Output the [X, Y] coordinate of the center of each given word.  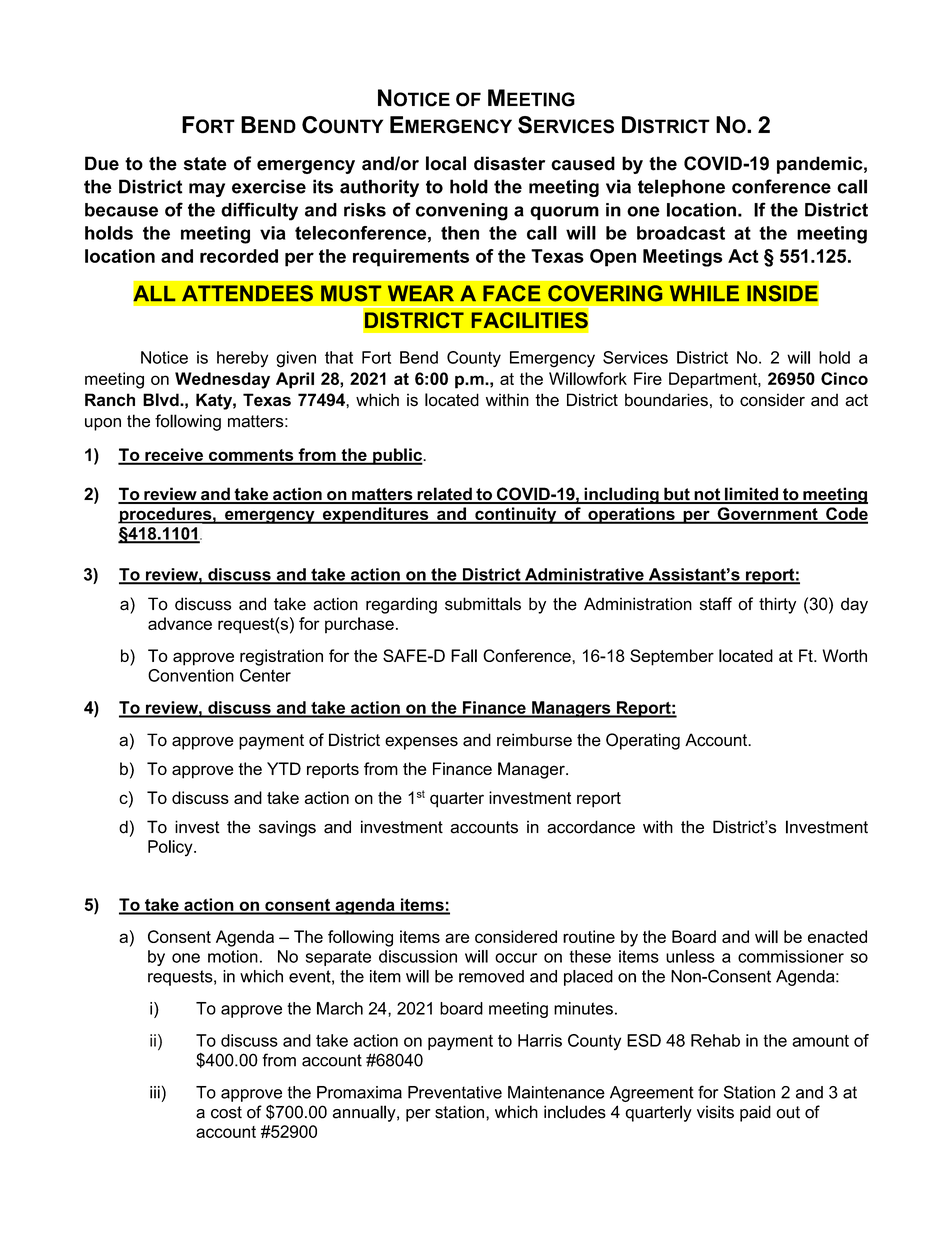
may [207, 190]
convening [462, 212]
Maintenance [556, 1092]
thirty [777, 605]
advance [180, 623]
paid [755, 1113]
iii [155, 1092]
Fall [464, 655]
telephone [681, 188]
